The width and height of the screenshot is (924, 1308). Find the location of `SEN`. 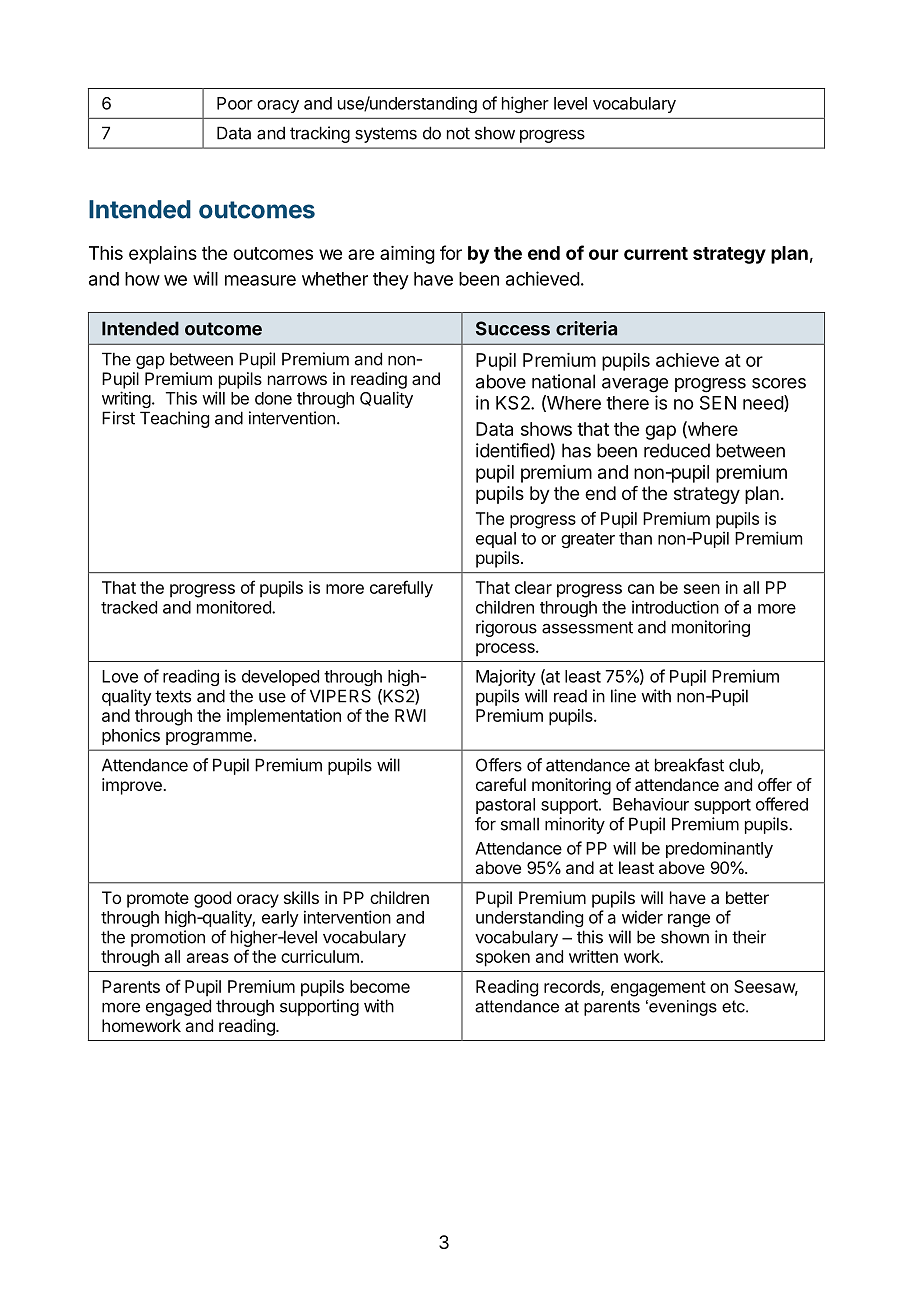

SEN is located at coordinates (718, 403).
